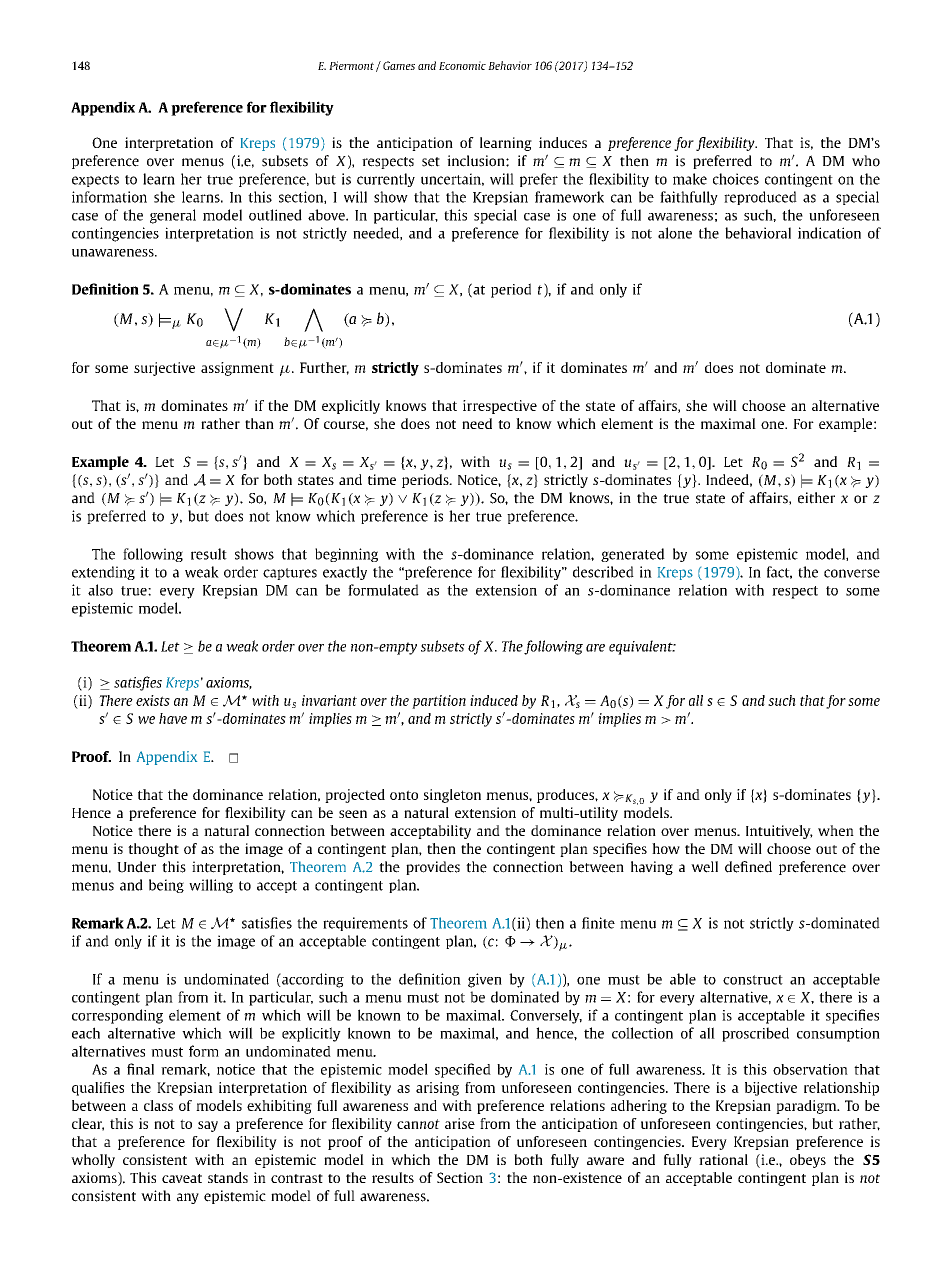  I want to click on either, so click(816, 498).
